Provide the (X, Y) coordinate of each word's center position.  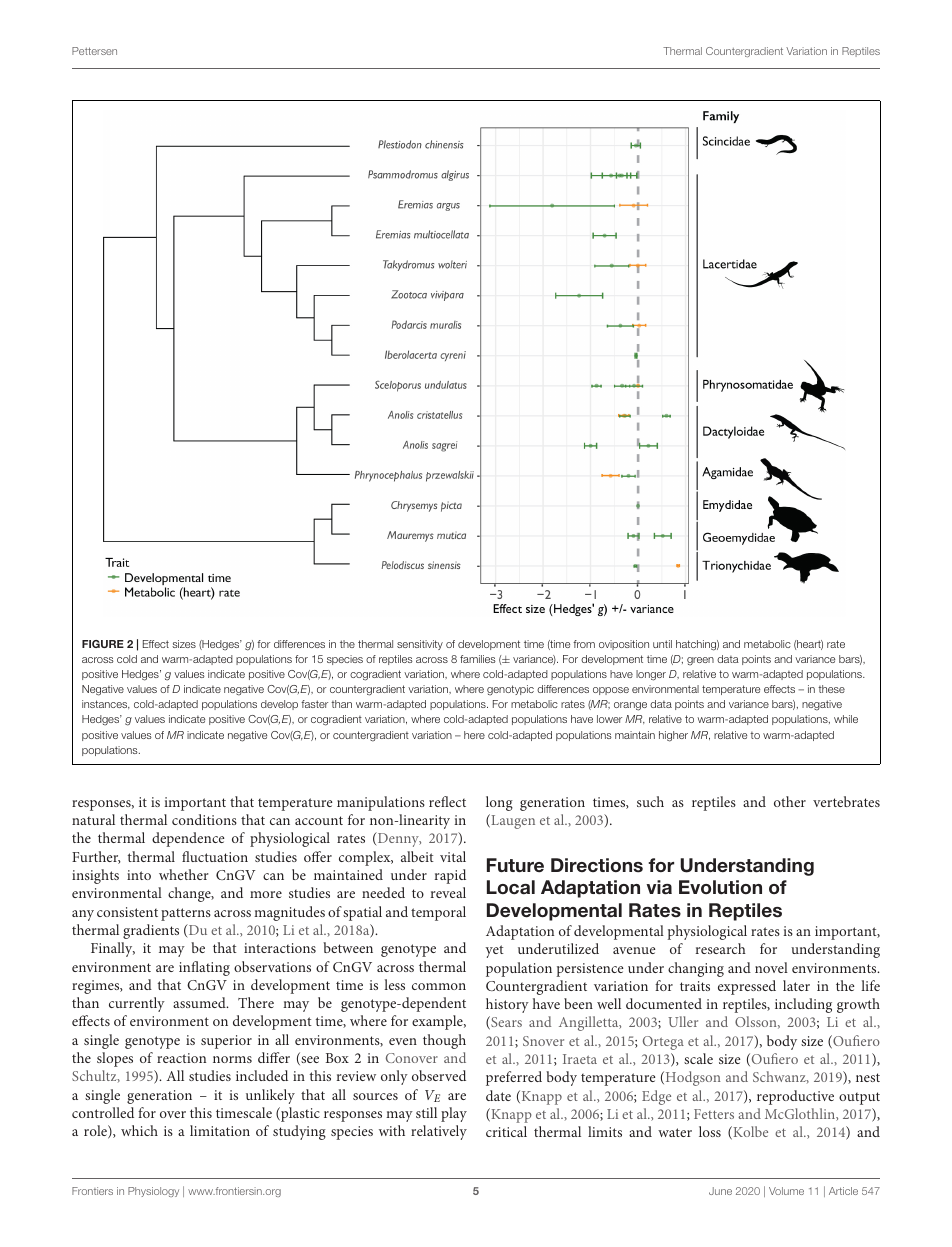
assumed (200, 1002)
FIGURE (103, 644)
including (803, 1005)
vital (453, 856)
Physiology (153, 1192)
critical (506, 1131)
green (700, 661)
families (478, 659)
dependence (188, 839)
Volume (786, 1191)
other (790, 801)
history (507, 1005)
